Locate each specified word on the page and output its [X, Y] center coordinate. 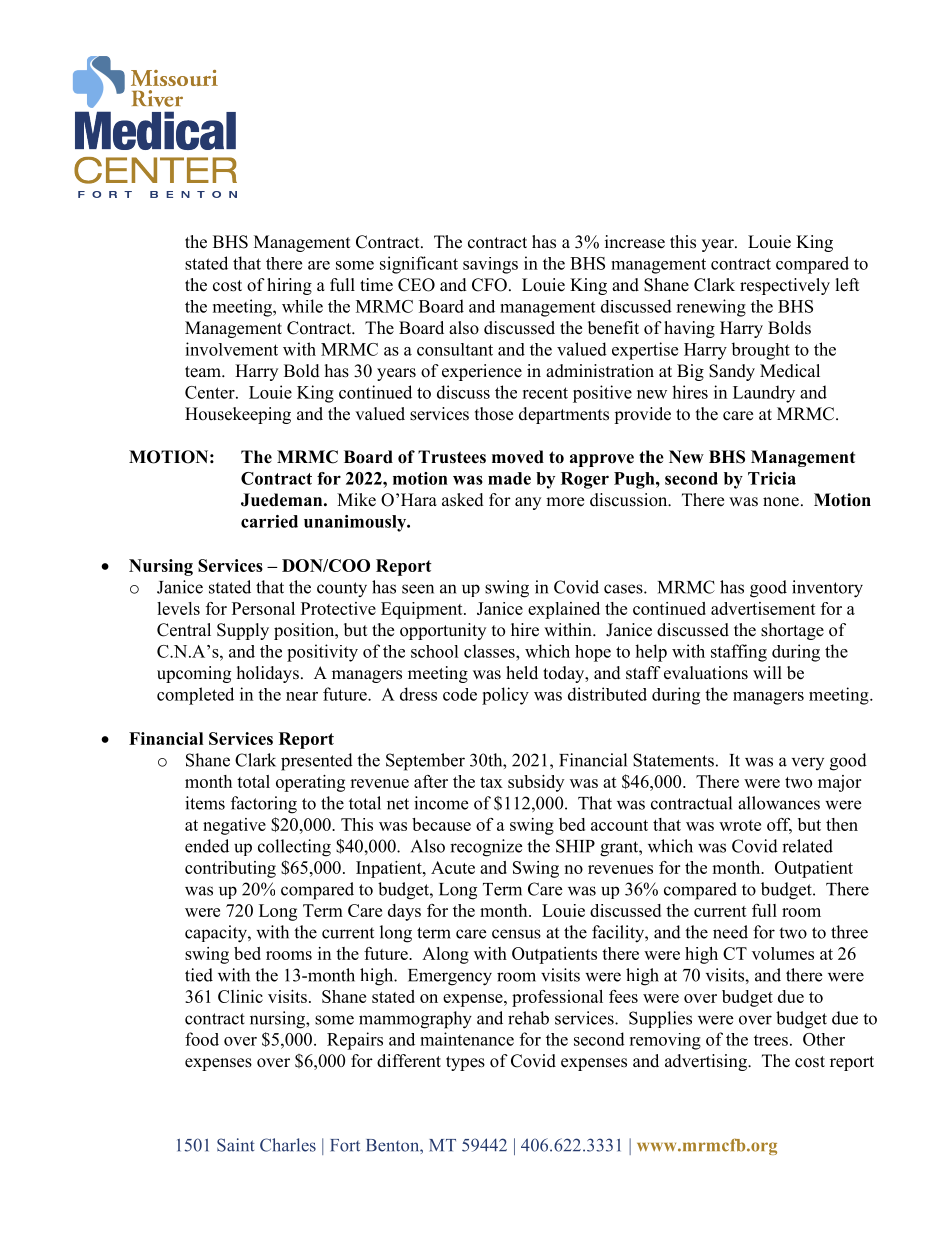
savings [490, 265]
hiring [289, 286]
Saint [235, 1145]
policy [505, 696]
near [302, 696]
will [767, 672]
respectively [785, 286]
